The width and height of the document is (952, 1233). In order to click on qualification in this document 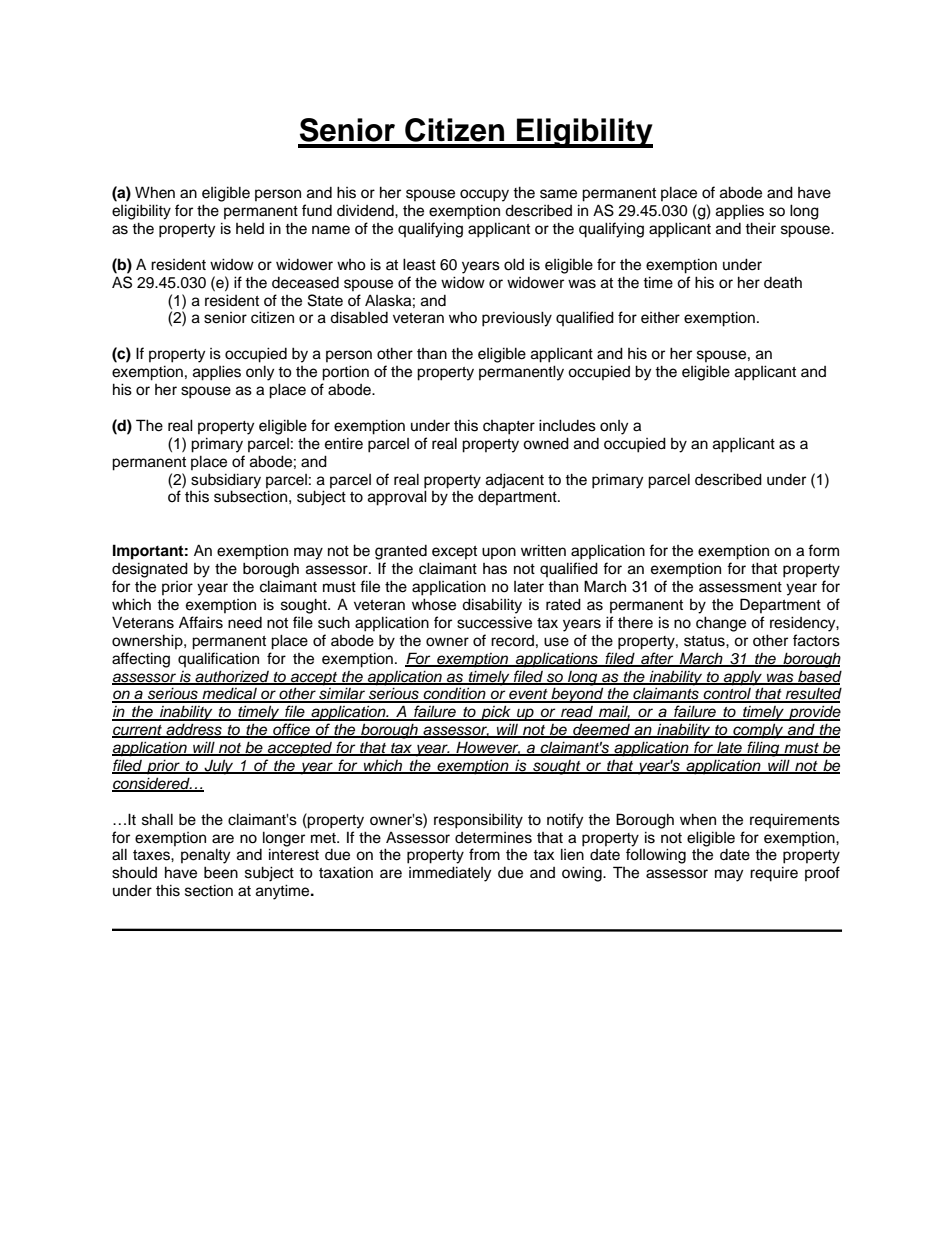, I will do `click(218, 659)`.
